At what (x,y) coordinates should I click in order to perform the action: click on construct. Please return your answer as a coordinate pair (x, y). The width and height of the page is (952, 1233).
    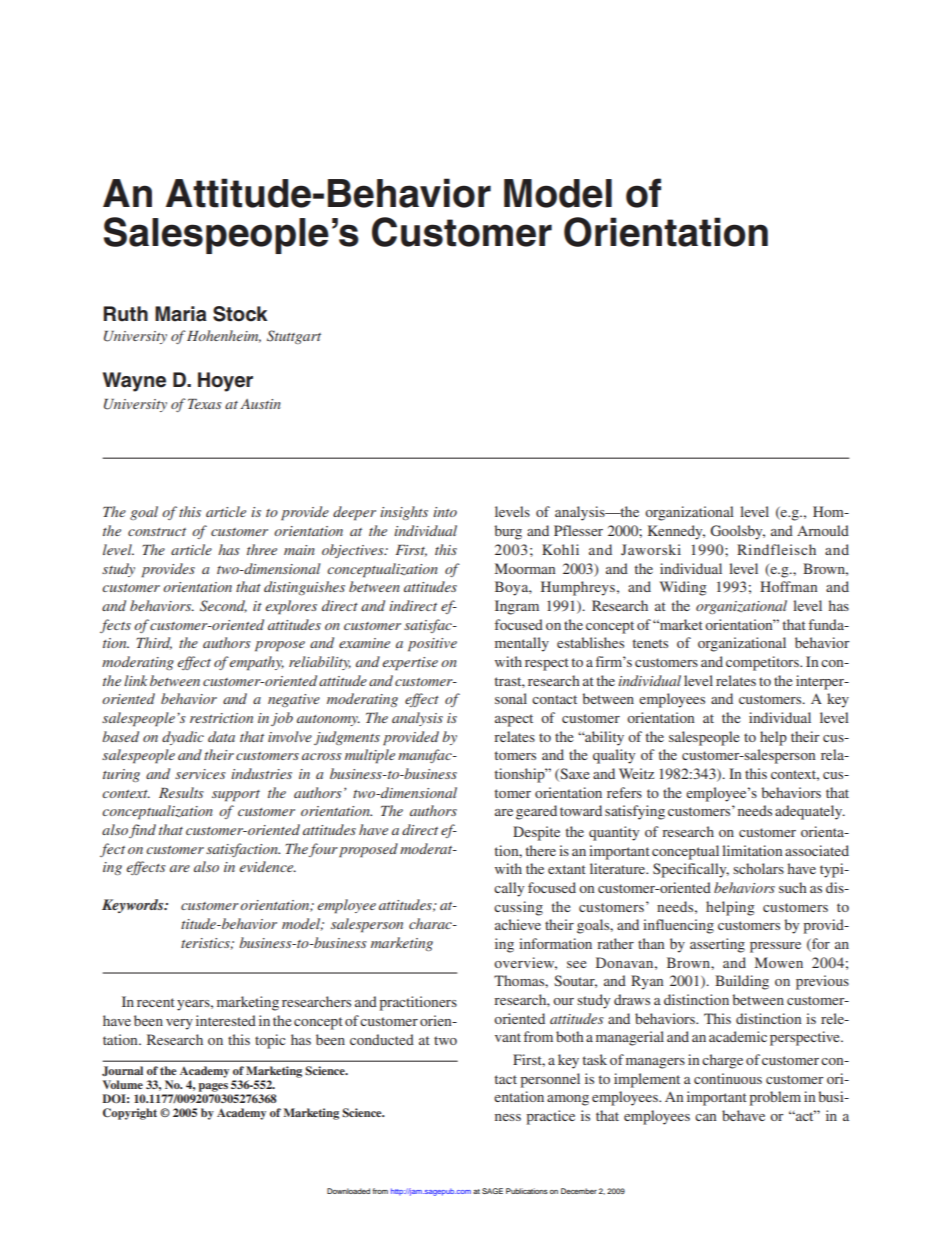
    Looking at the image, I should click on (157, 532).
